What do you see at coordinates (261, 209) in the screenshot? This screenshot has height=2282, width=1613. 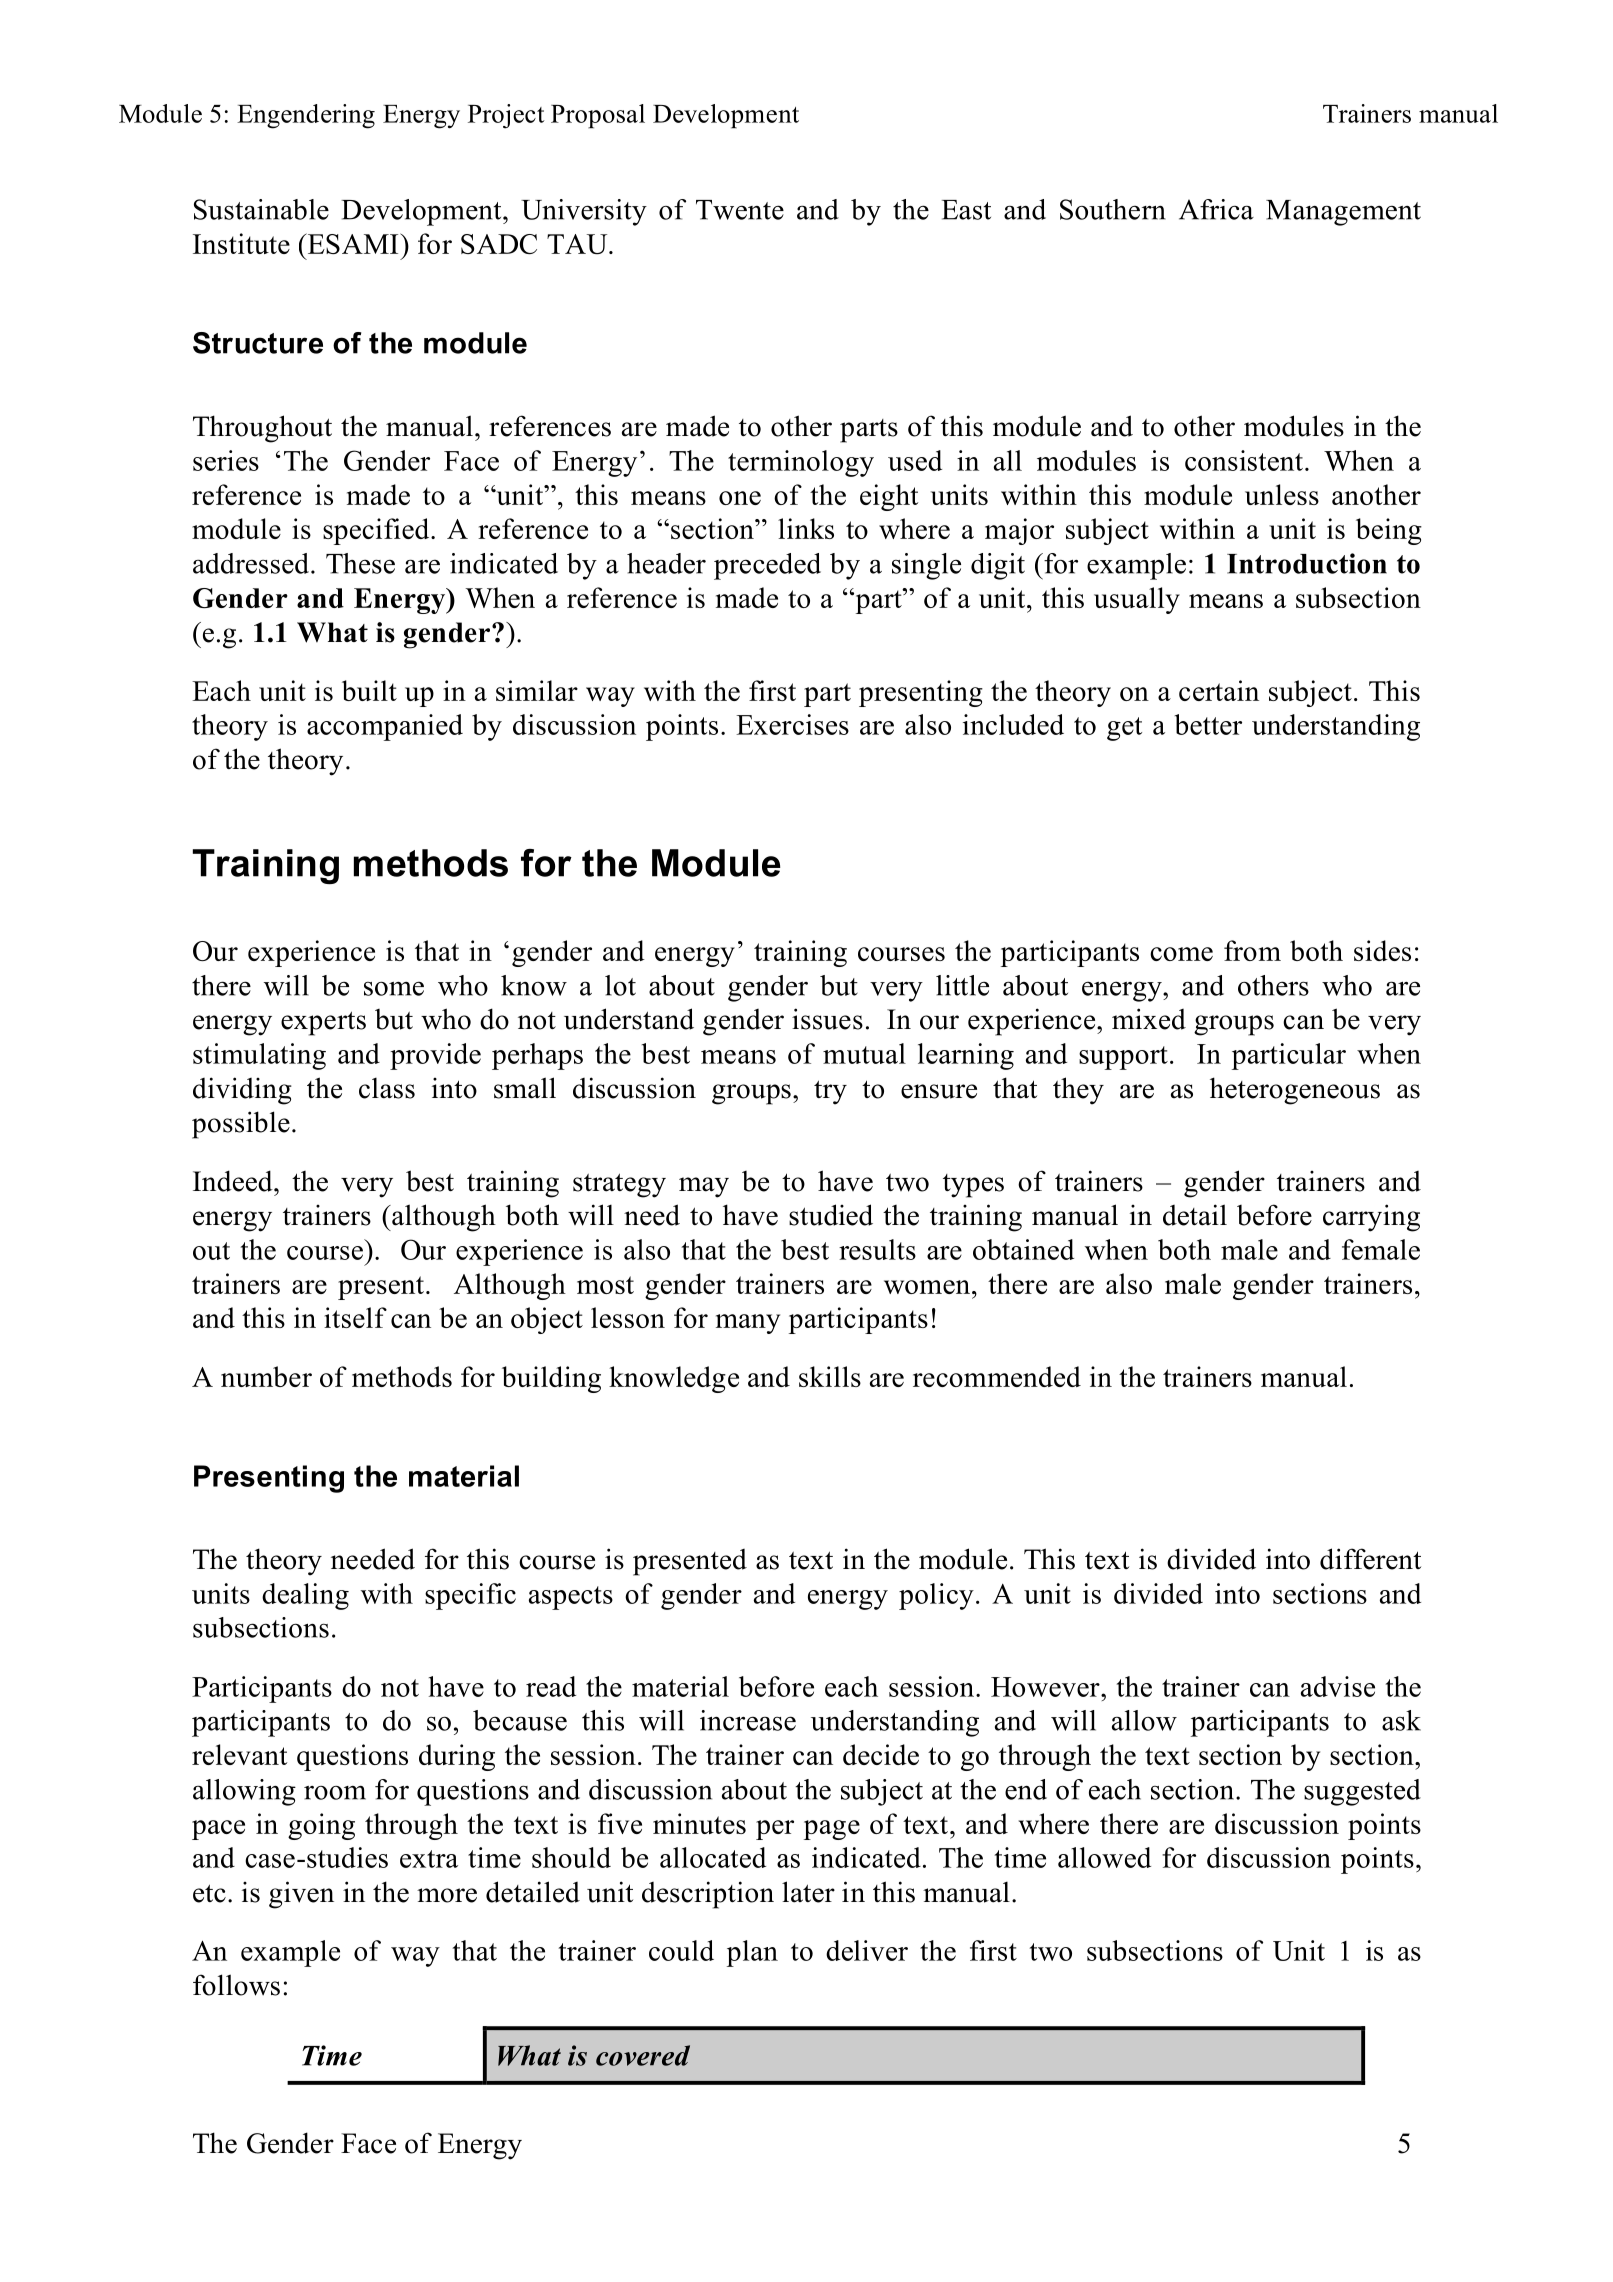 I see `Sustainable` at bounding box center [261, 209].
